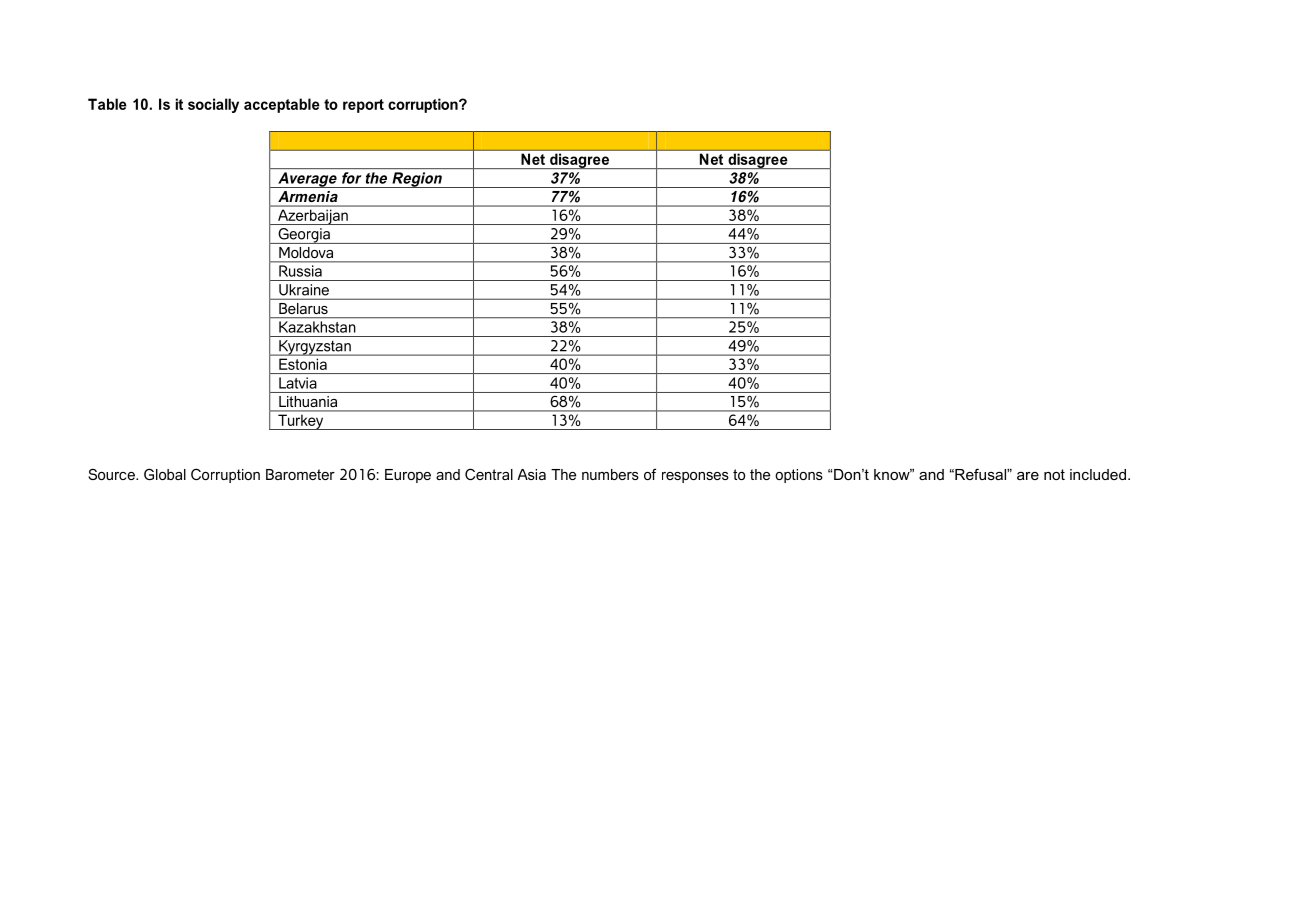  What do you see at coordinates (301, 422) in the document?
I see `Turkey` at bounding box center [301, 422].
